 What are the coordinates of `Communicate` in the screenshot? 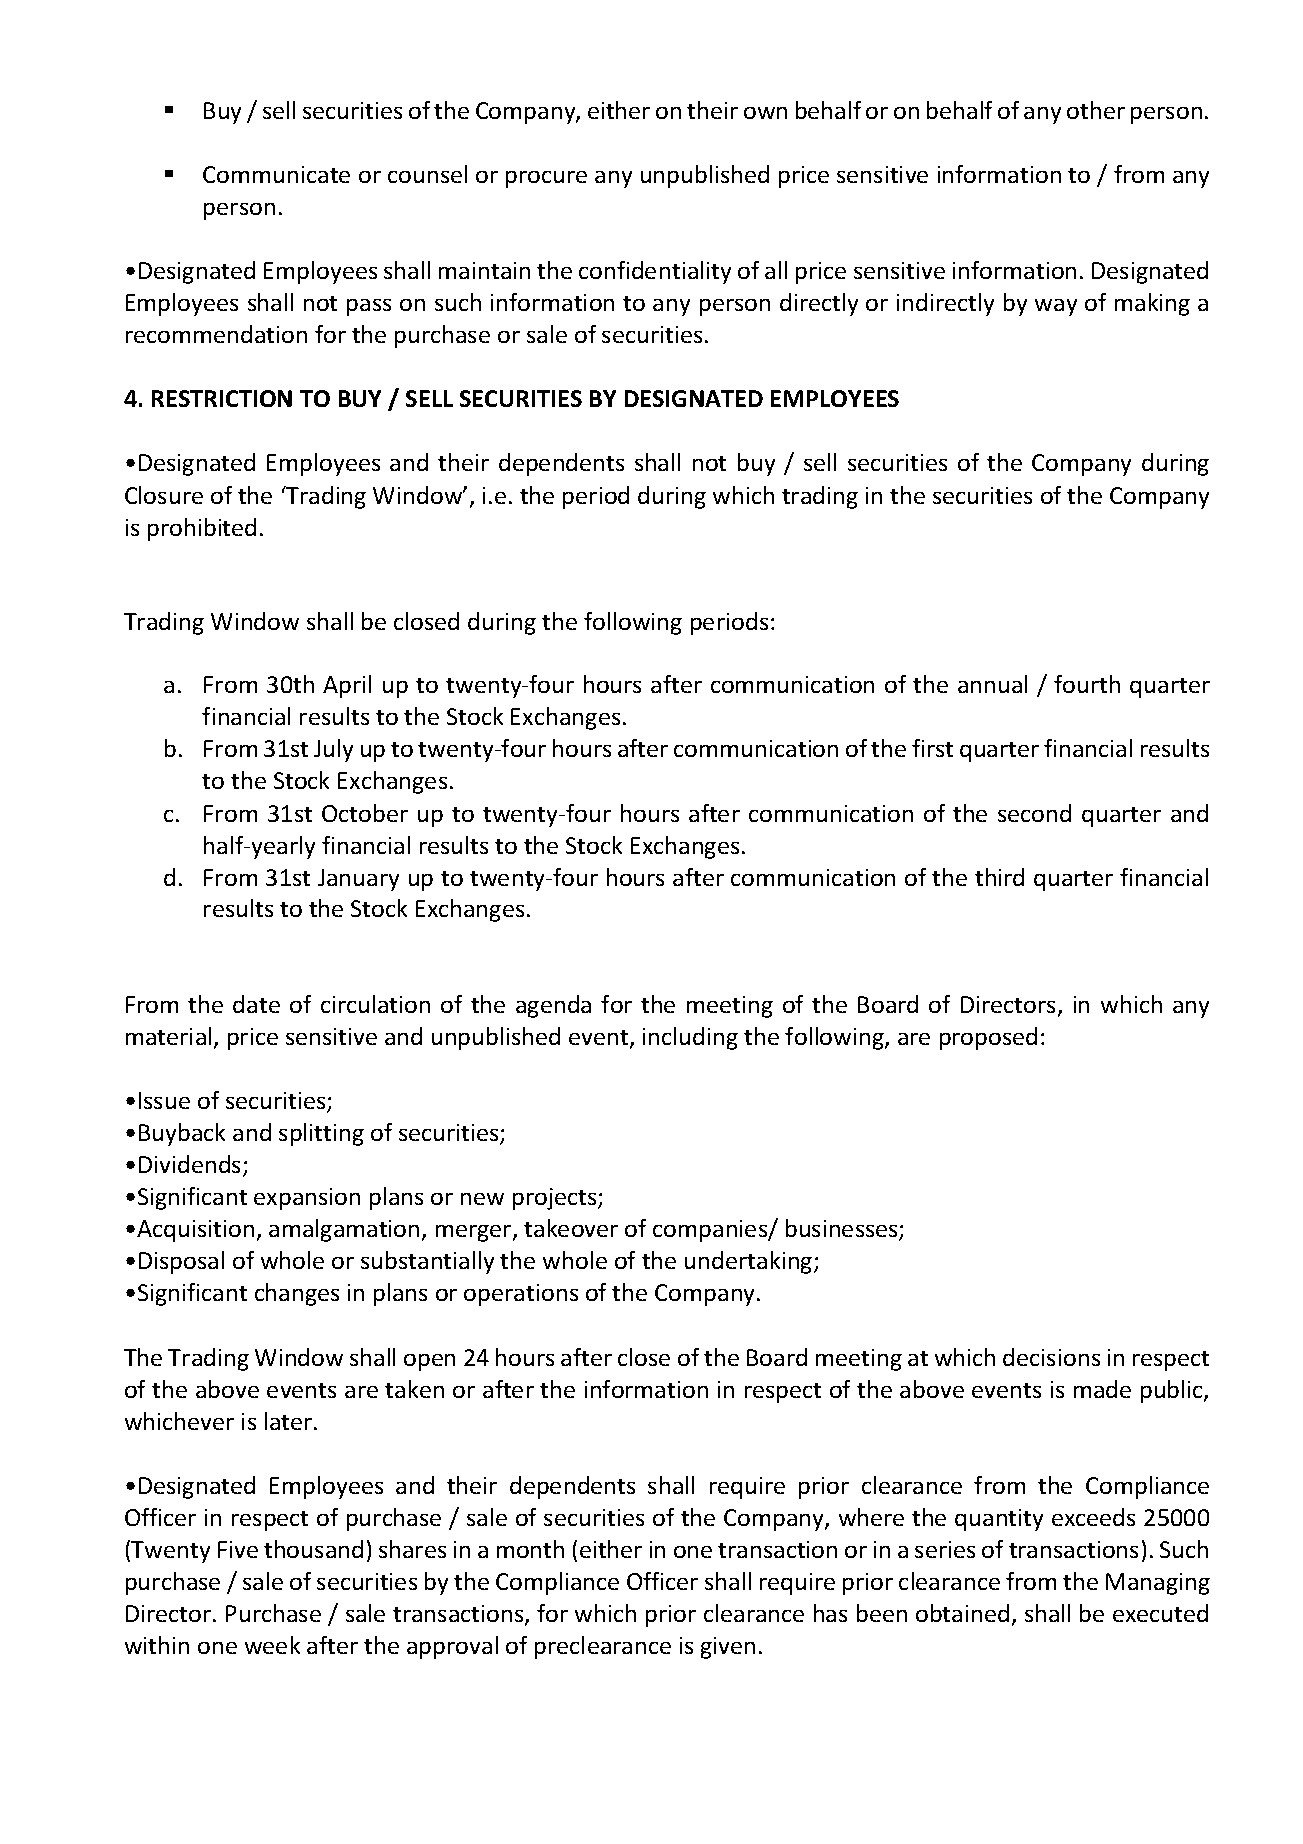 It's located at (276, 174).
